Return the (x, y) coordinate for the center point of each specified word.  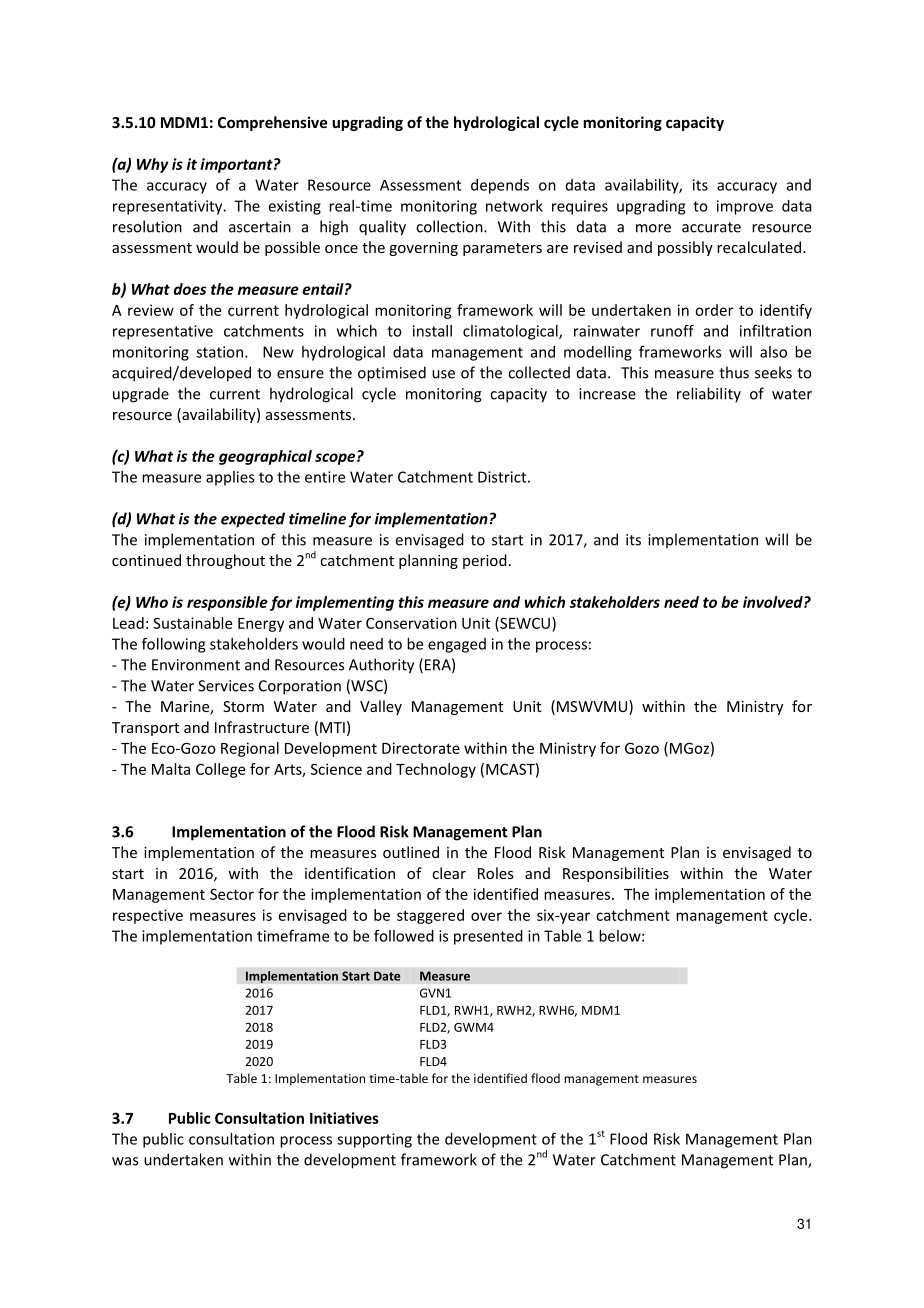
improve (745, 207)
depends (500, 186)
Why (153, 165)
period (485, 561)
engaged (457, 645)
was (125, 1161)
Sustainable (192, 623)
